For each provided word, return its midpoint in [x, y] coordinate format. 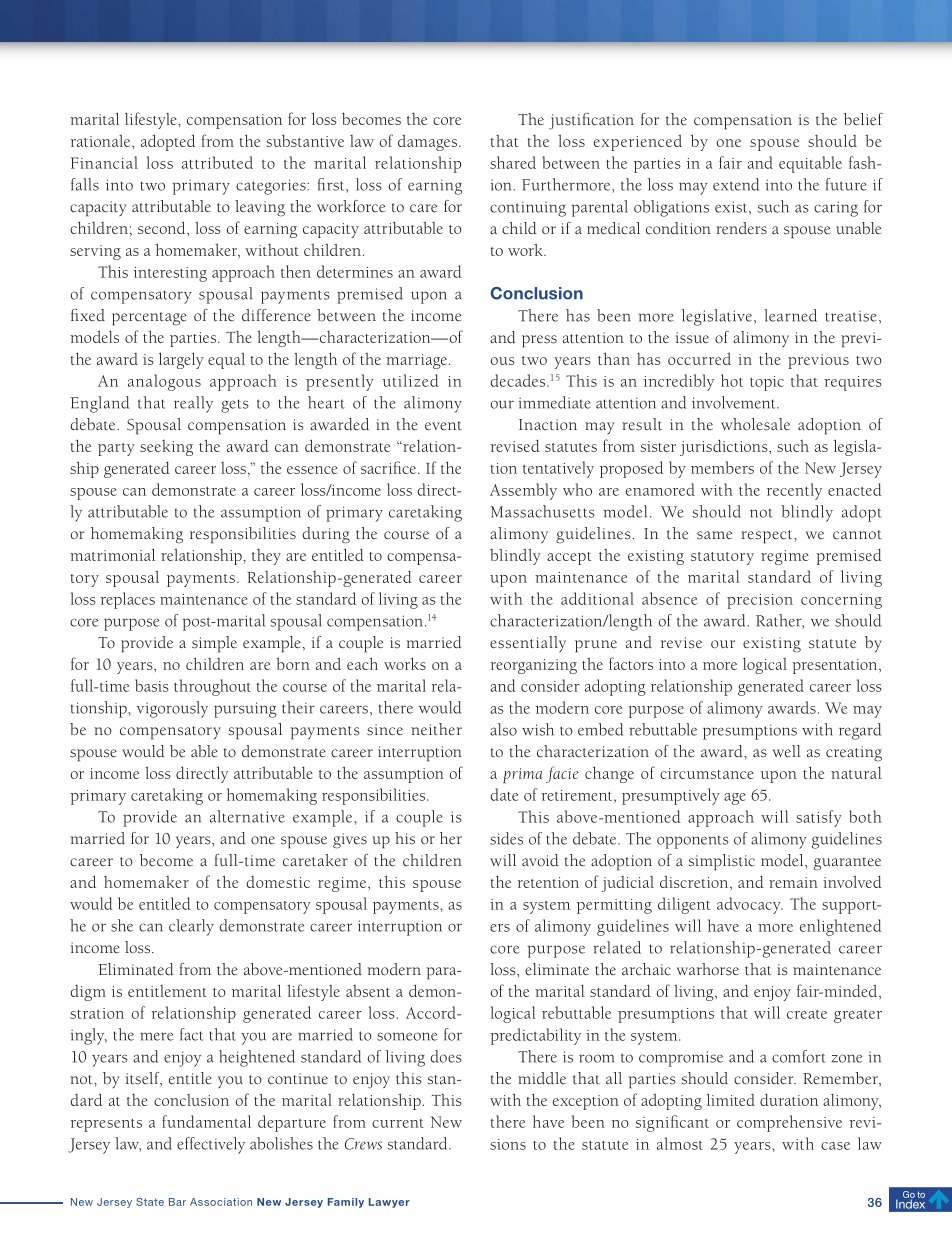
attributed [217, 162]
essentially [528, 644]
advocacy [750, 905]
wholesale [755, 424]
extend [736, 184]
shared [513, 162]
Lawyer [389, 1203]
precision [760, 601]
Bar [177, 1202]
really [193, 404]
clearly [191, 927]
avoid [540, 860]
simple [214, 644]
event [443, 426]
